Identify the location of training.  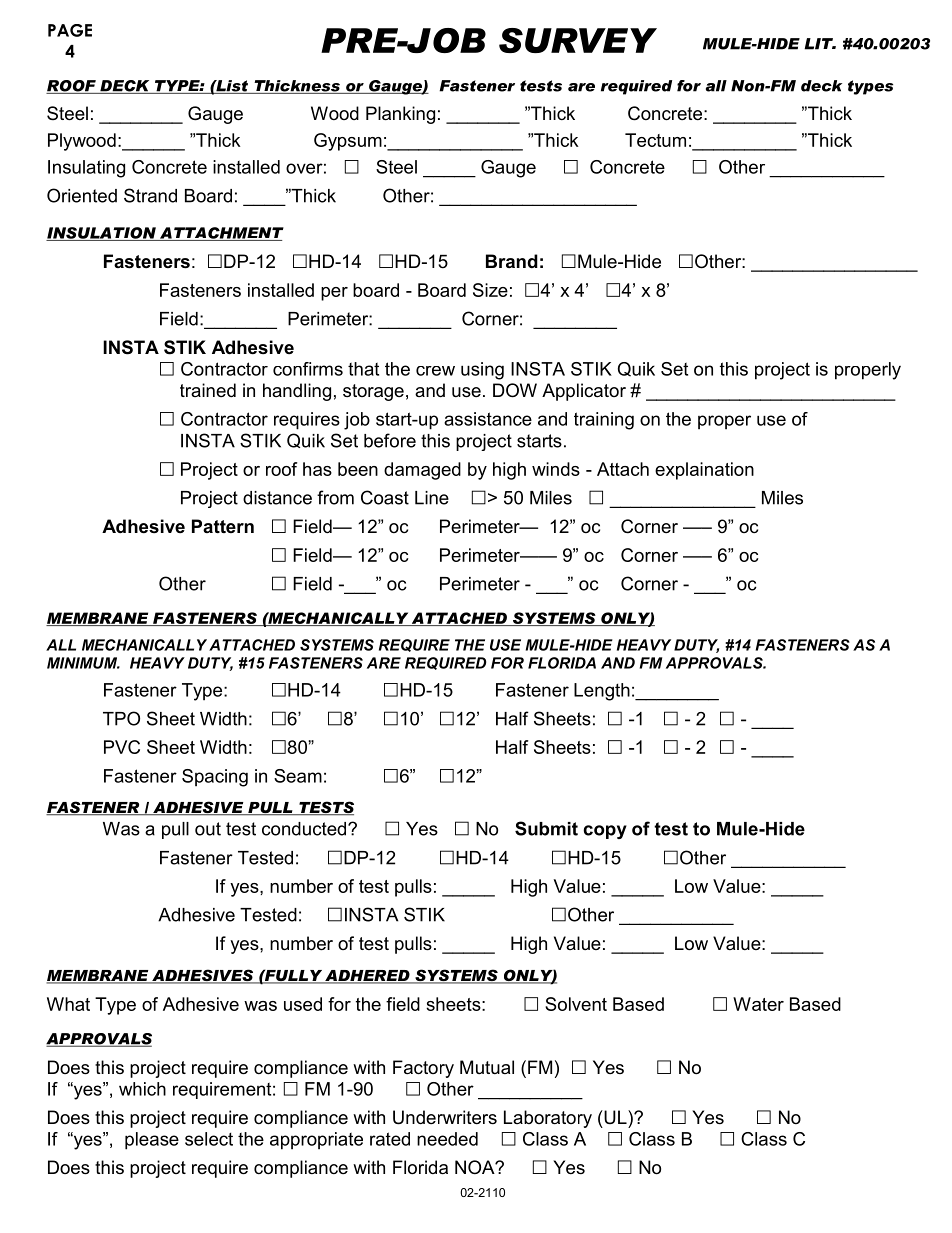
(604, 421).
